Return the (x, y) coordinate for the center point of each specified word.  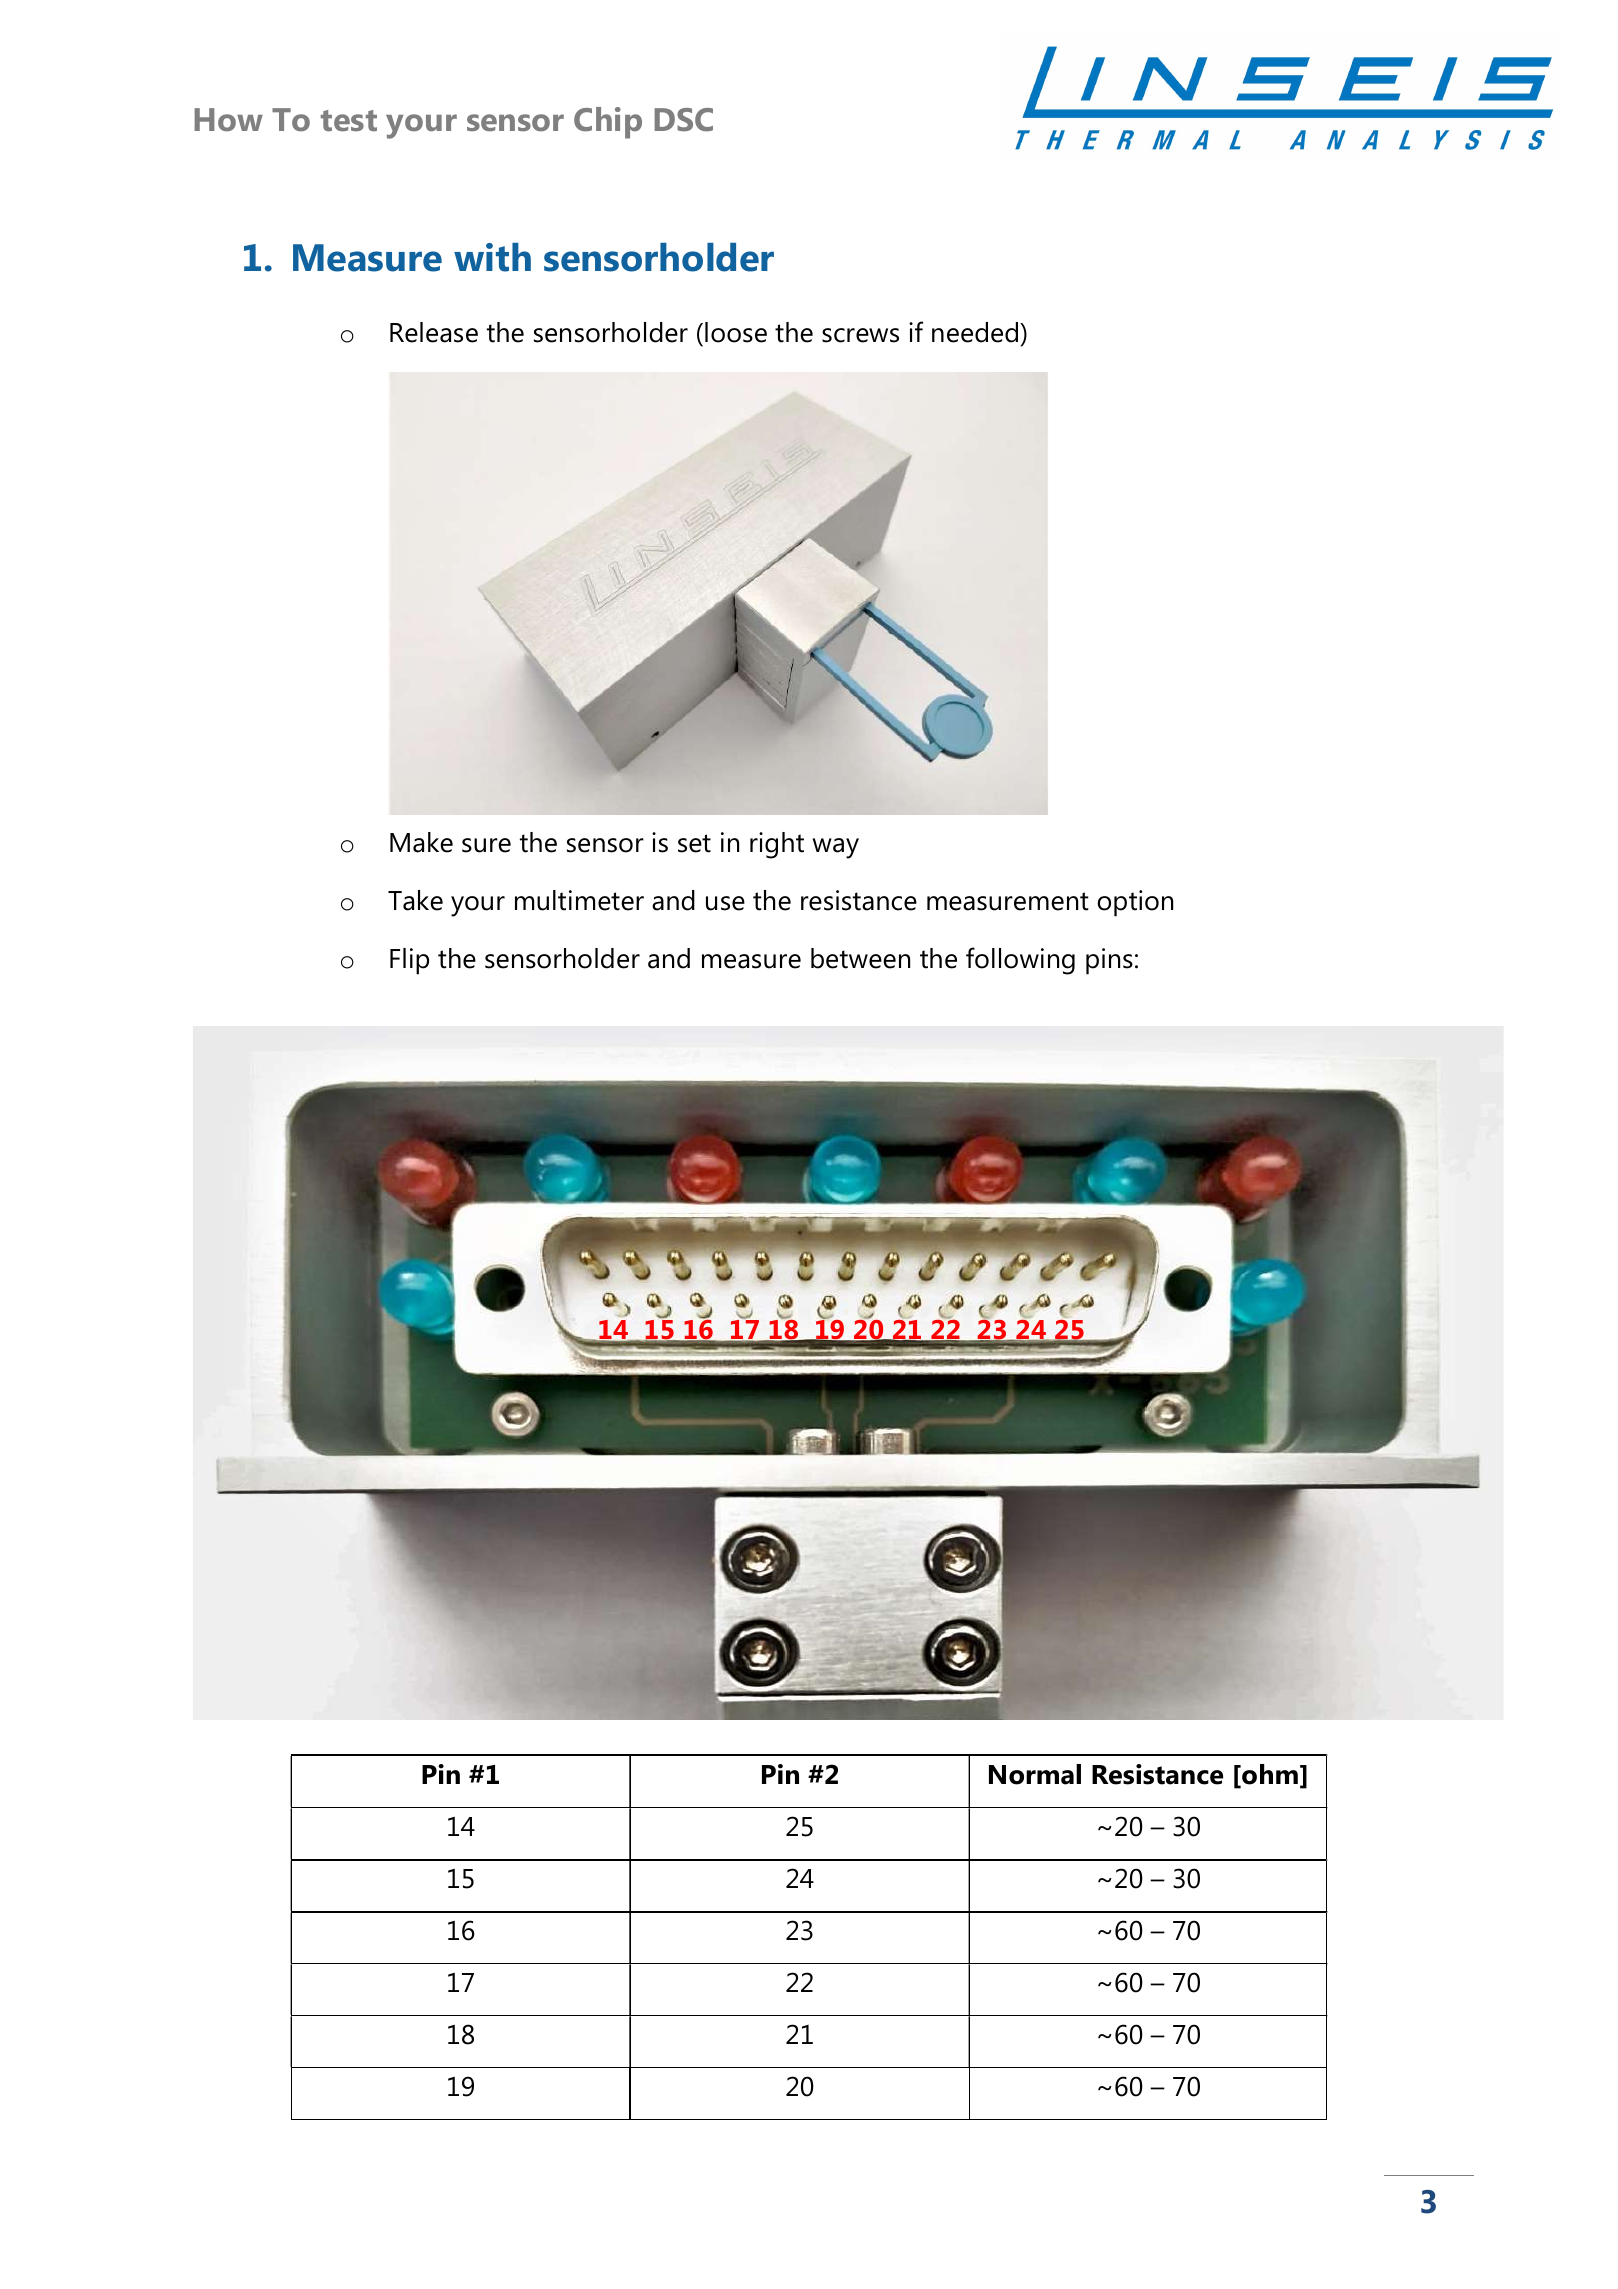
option (1135, 903)
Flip (409, 961)
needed (975, 332)
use (725, 903)
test (349, 121)
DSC (683, 120)
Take (415, 900)
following (1020, 961)
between (860, 958)
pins (1109, 961)
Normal (1035, 1774)
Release (434, 332)
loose (736, 332)
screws (860, 335)
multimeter (579, 900)
